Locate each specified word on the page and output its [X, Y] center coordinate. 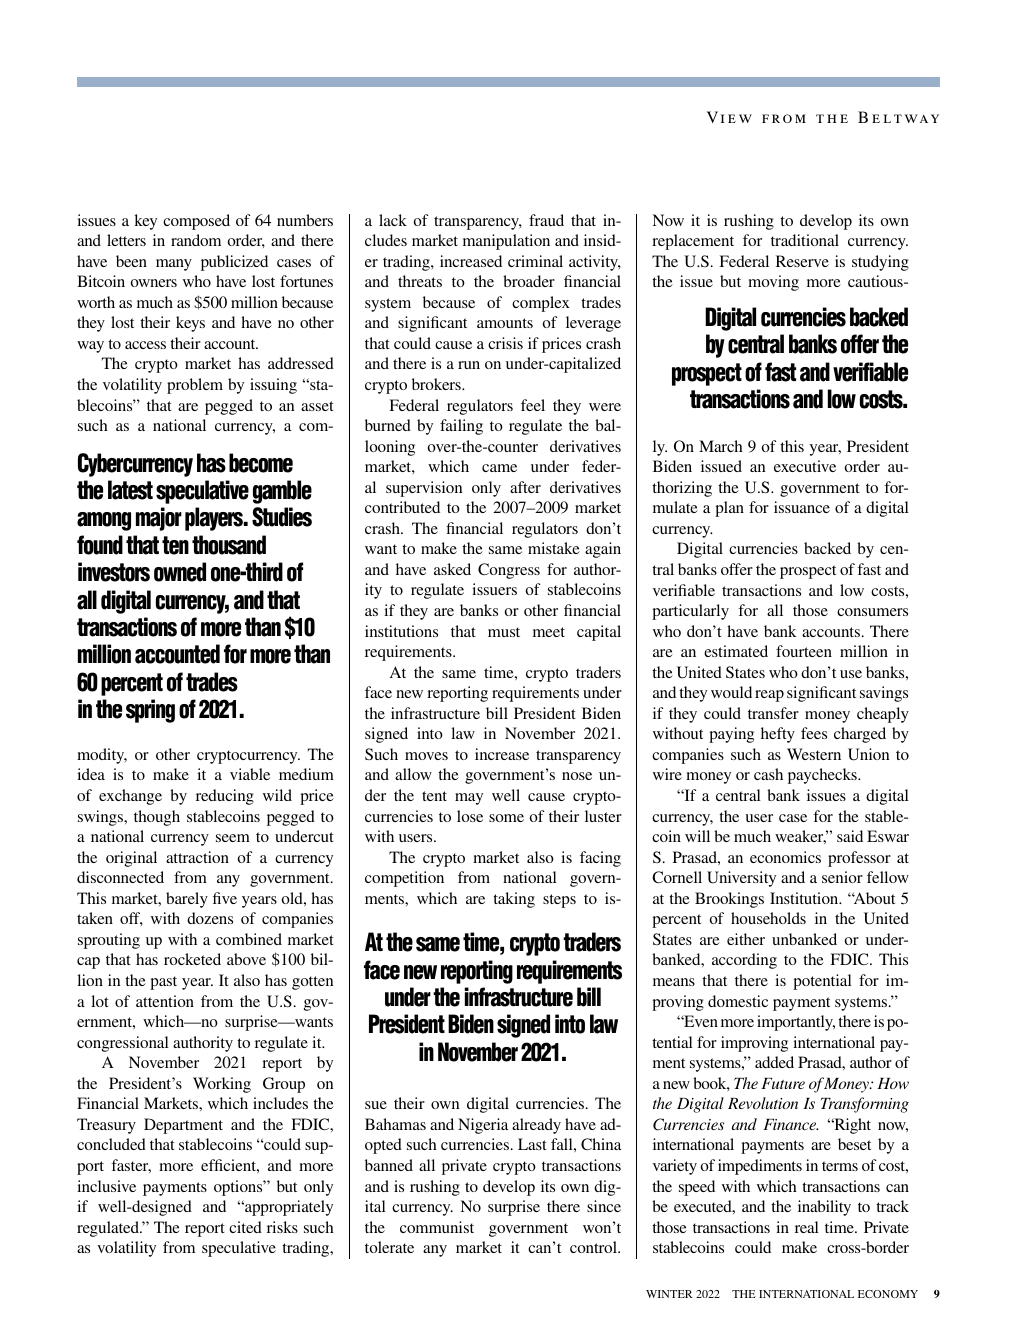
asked [452, 569]
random [196, 240]
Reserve [802, 261]
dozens [210, 918]
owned [180, 572]
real [807, 1227]
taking [514, 900]
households [768, 918]
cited [245, 1227]
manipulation [506, 242]
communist [437, 1227]
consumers [872, 612]
